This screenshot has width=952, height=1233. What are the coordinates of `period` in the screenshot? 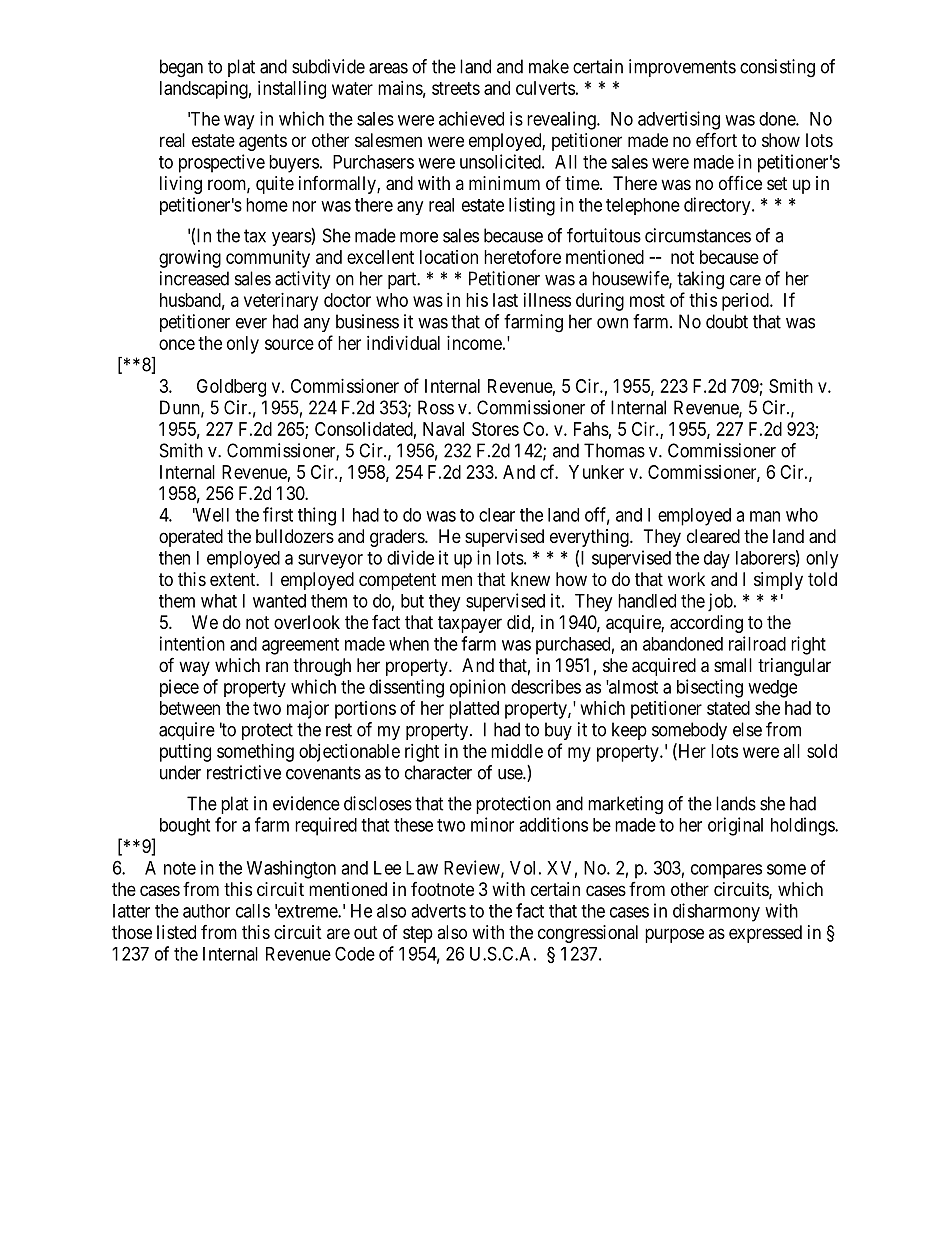 It's located at (746, 302).
